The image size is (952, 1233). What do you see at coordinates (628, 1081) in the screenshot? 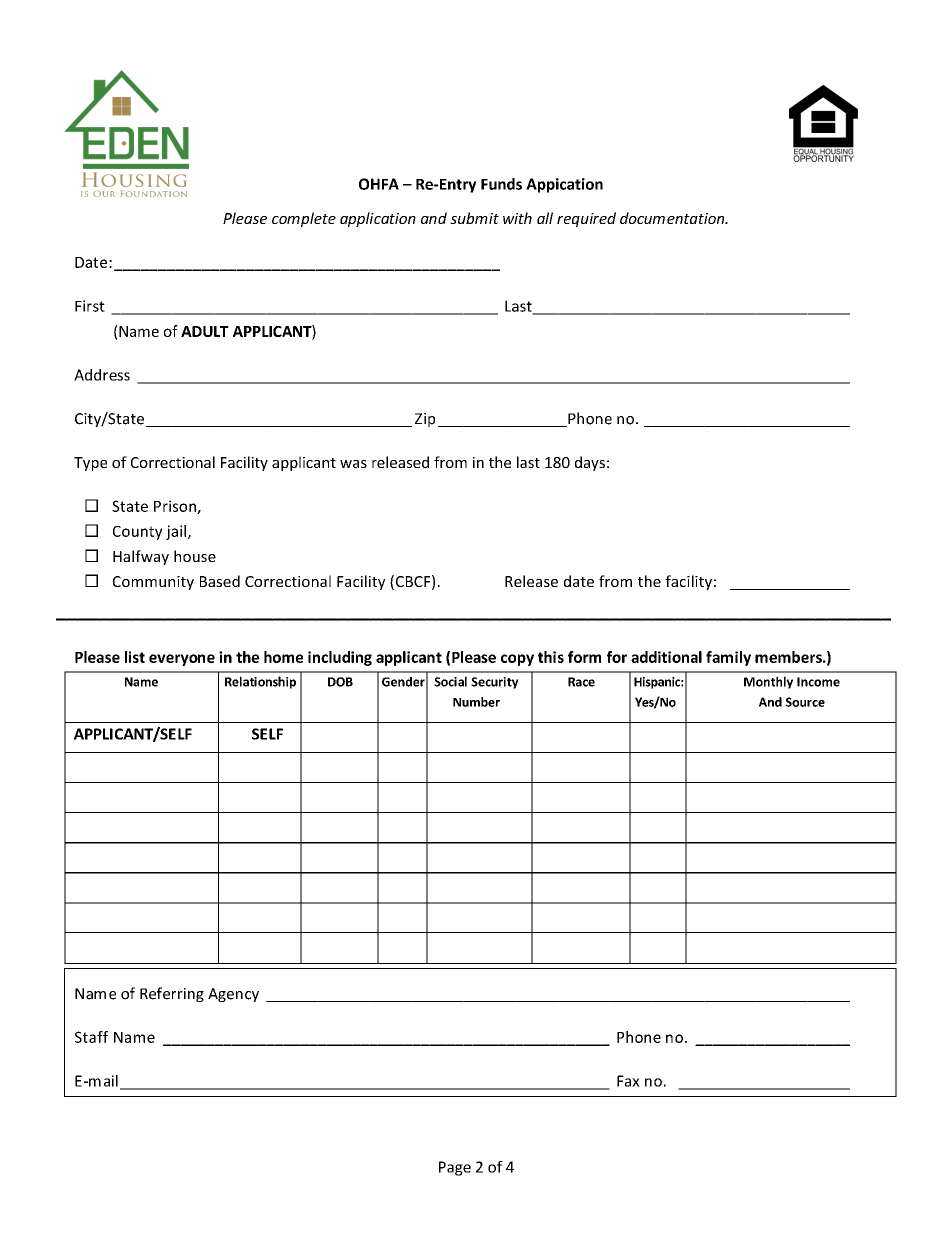
I see `Fax` at bounding box center [628, 1081].
